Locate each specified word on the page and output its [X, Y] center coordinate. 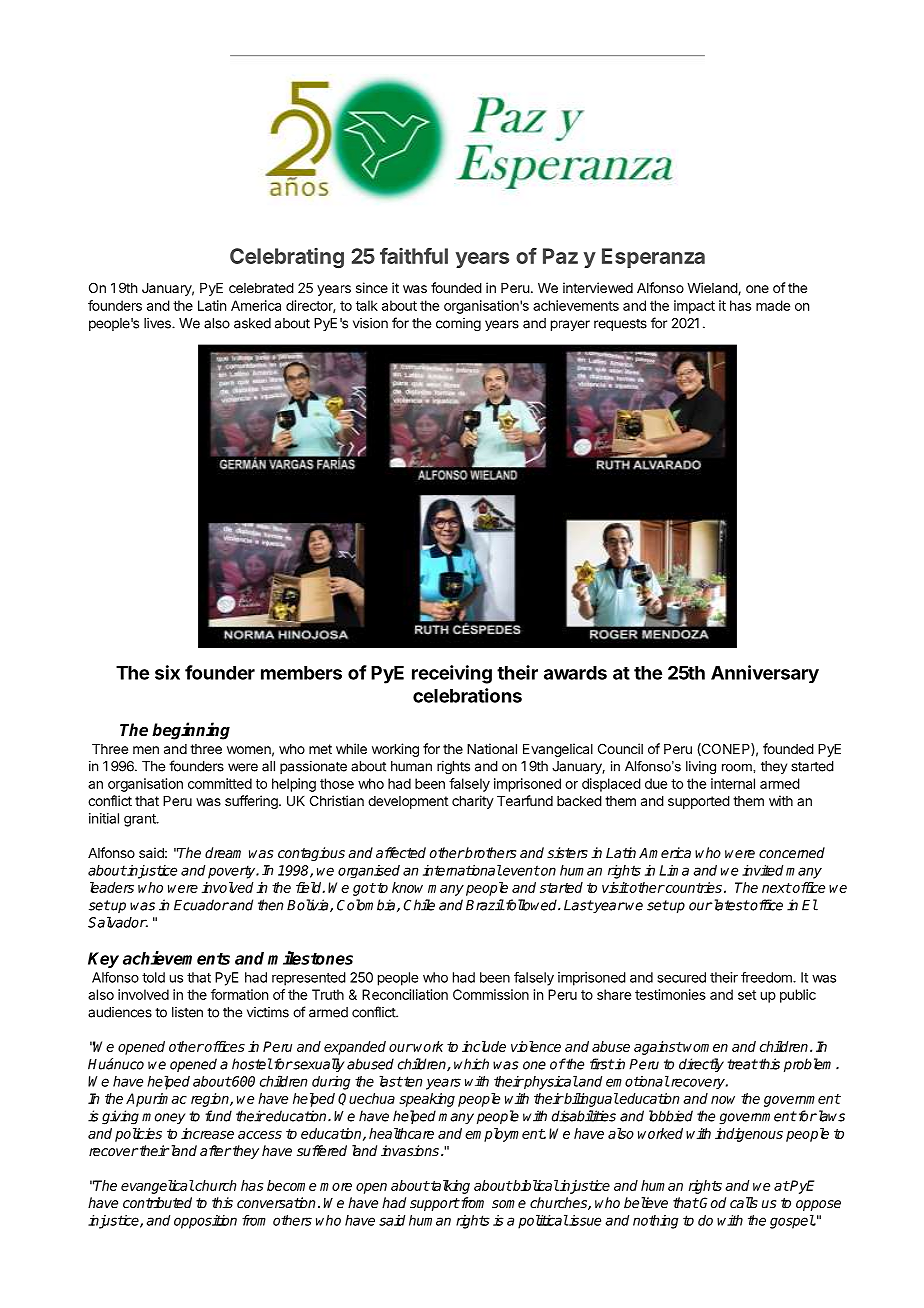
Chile [419, 905]
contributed [157, 1202]
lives [158, 323]
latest [730, 905]
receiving [452, 674]
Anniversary [765, 674]
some [509, 1204]
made [773, 305]
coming [458, 325]
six [167, 672]
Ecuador [201, 905]
